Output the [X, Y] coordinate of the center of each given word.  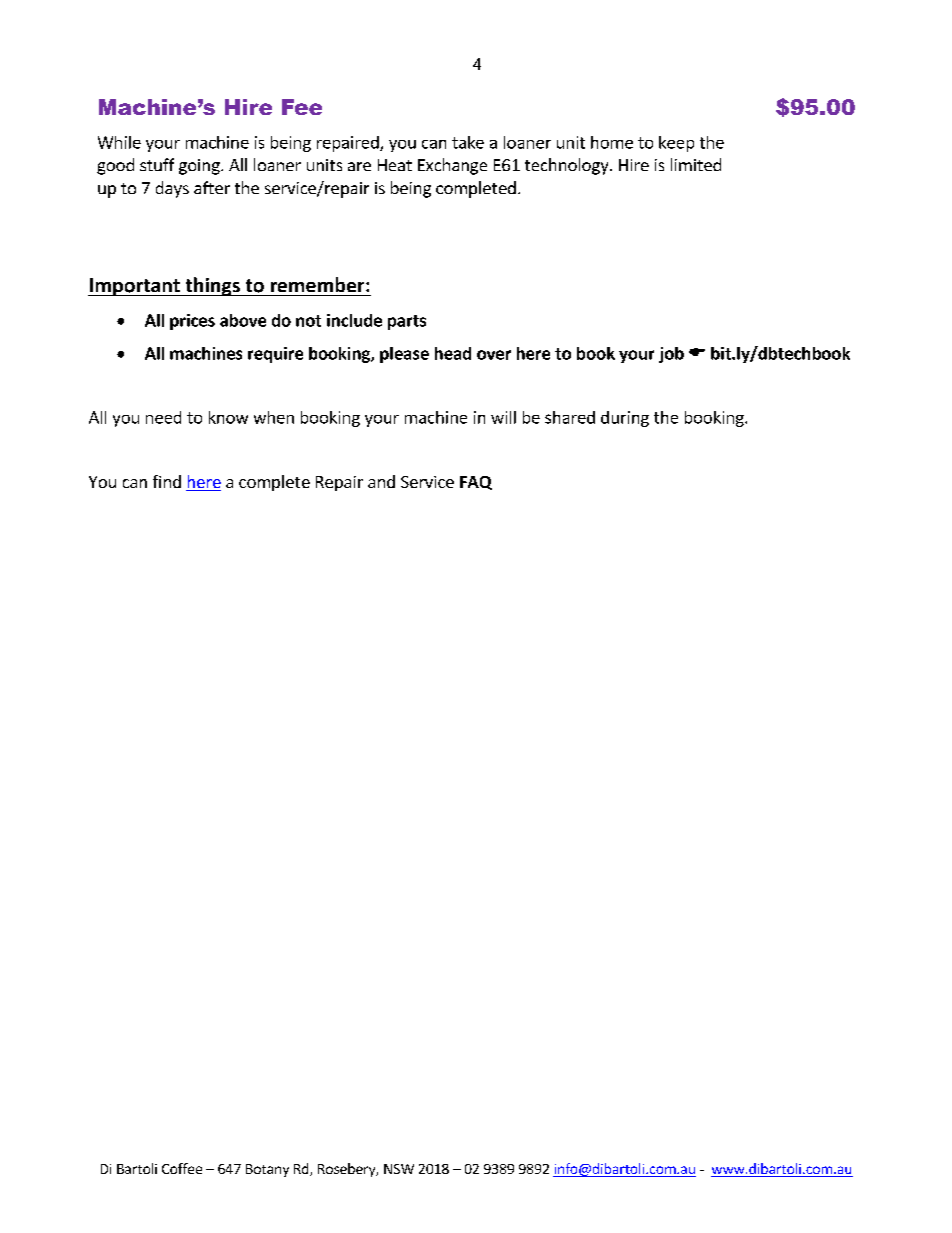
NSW [399, 1169]
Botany [267, 1170]
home [612, 142]
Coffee [182, 1168]
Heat [395, 165]
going [200, 167]
